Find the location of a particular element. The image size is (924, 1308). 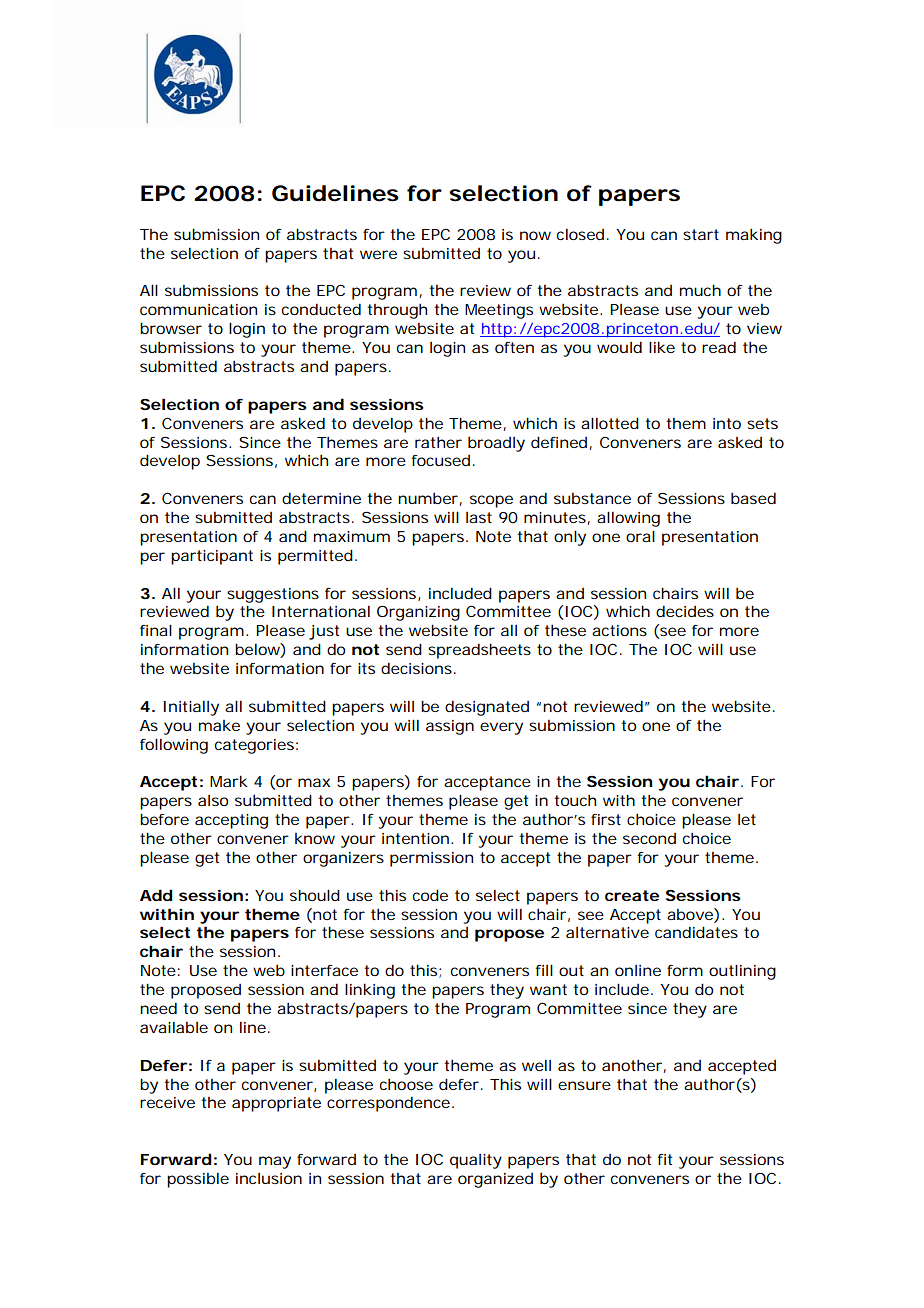

fit is located at coordinates (664, 1159).
